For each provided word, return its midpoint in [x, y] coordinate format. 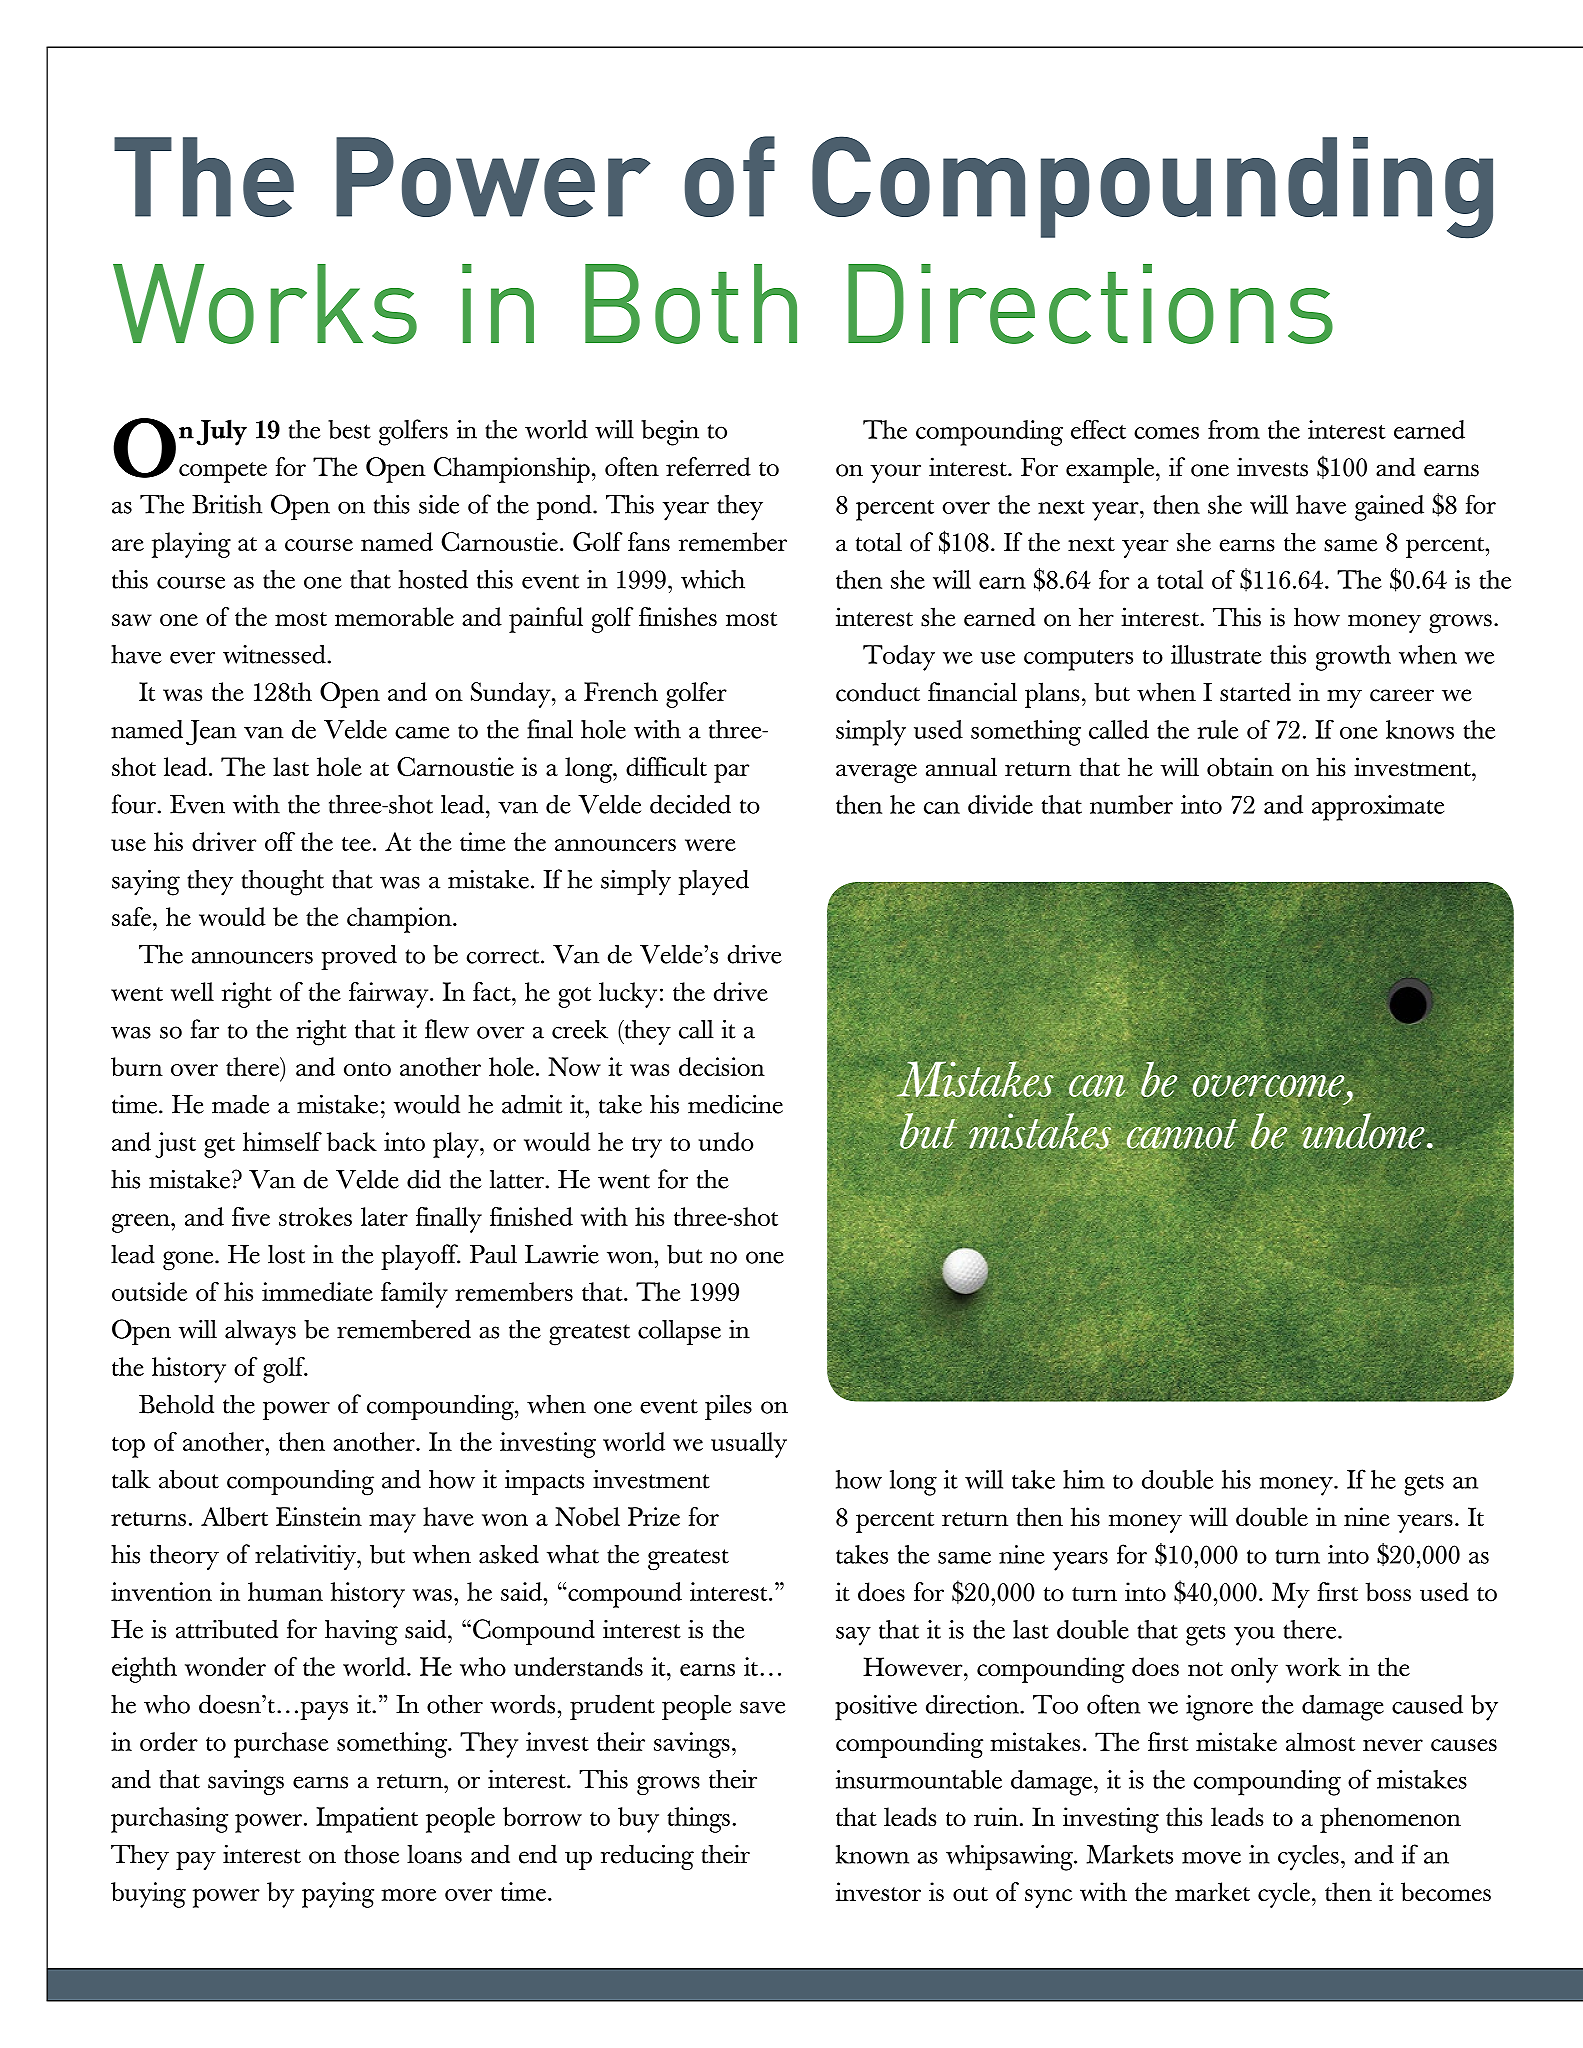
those [371, 1854]
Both [691, 304]
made [241, 1104]
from [1234, 429]
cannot [1182, 1134]
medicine [735, 1104]
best [349, 429]
